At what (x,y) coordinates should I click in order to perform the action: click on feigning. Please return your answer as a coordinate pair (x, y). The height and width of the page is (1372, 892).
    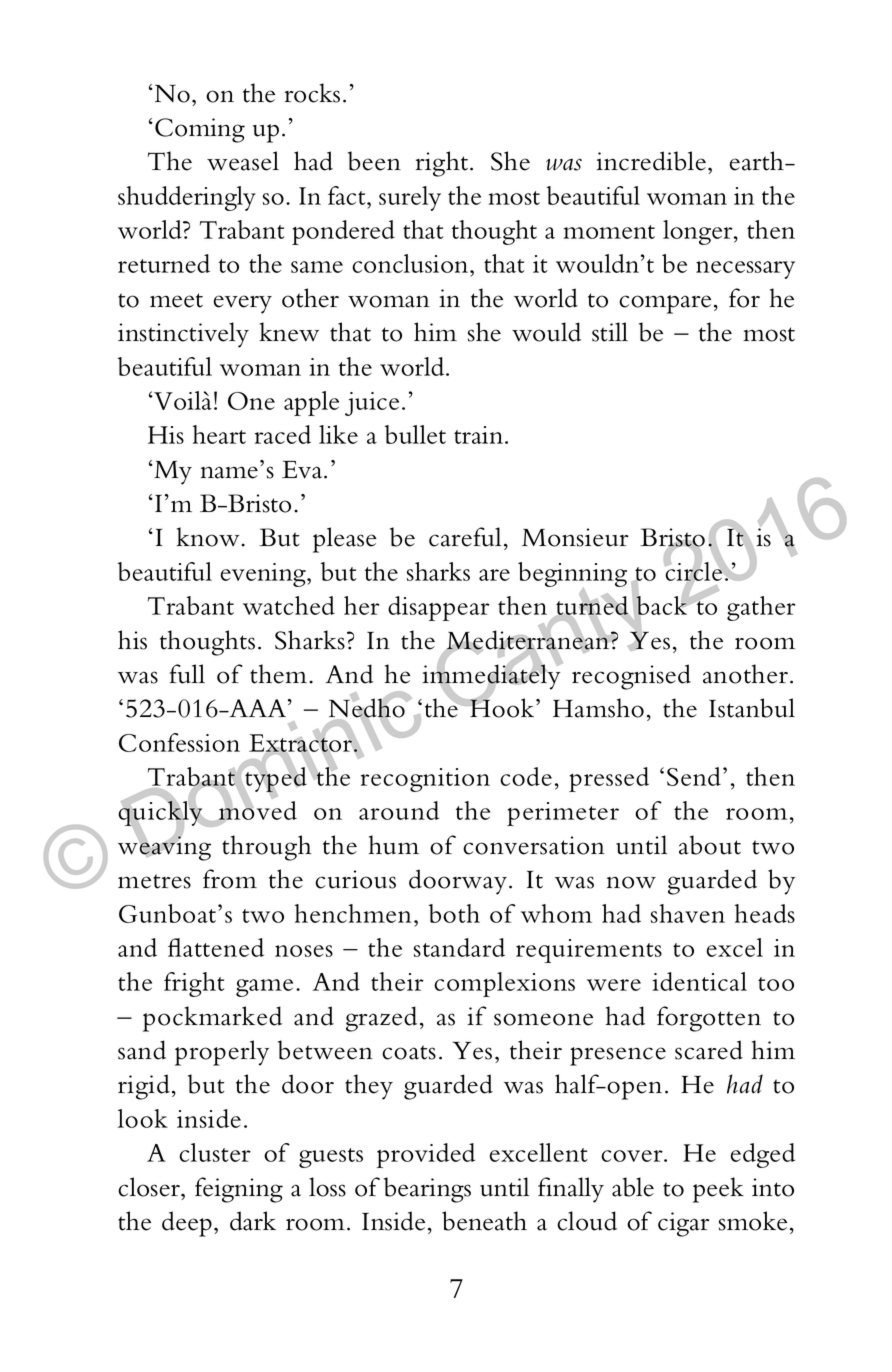
    Looking at the image, I should click on (239, 1190).
